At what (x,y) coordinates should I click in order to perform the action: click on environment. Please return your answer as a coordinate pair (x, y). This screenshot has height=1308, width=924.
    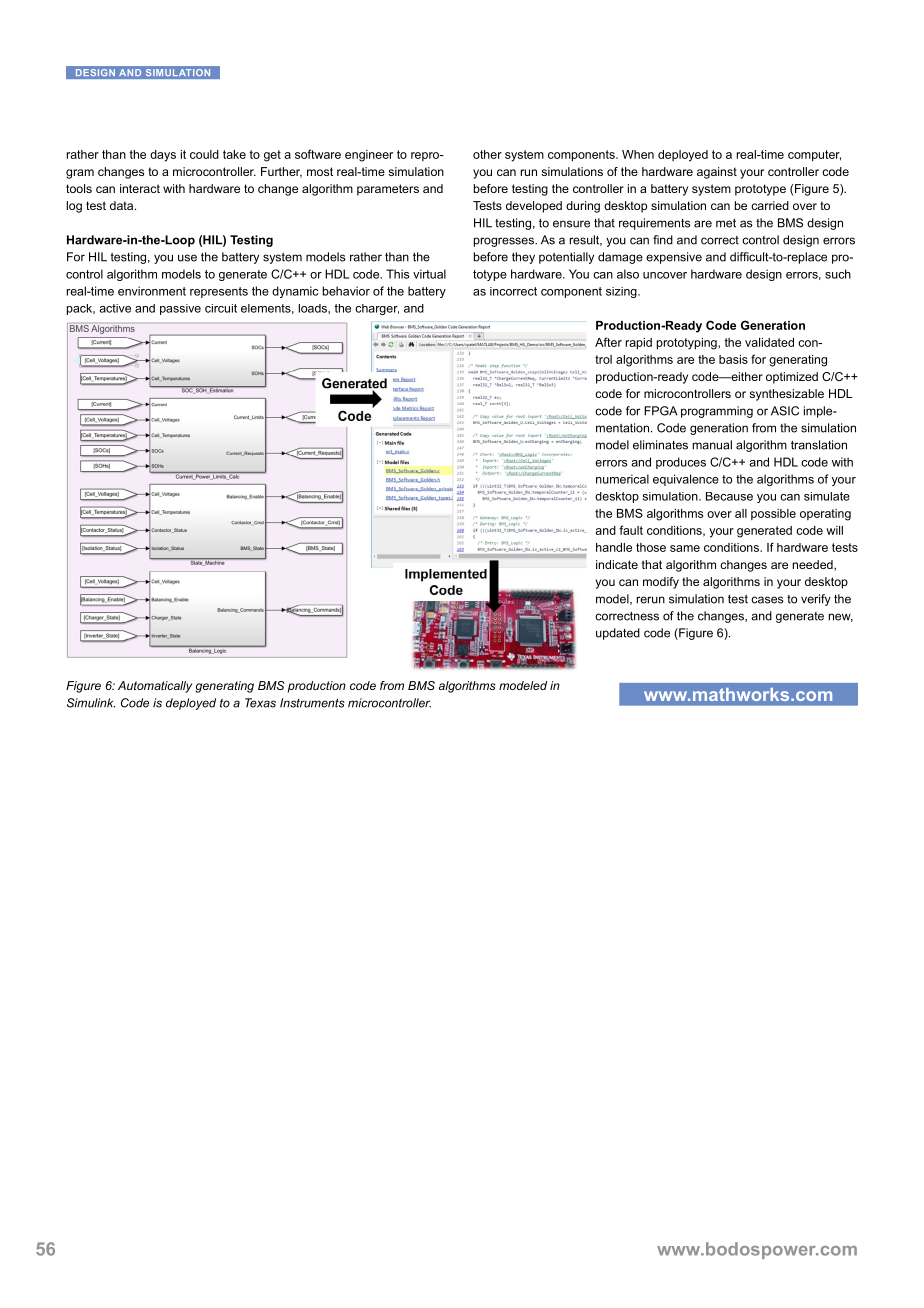
    Looking at the image, I should click on (152, 291).
